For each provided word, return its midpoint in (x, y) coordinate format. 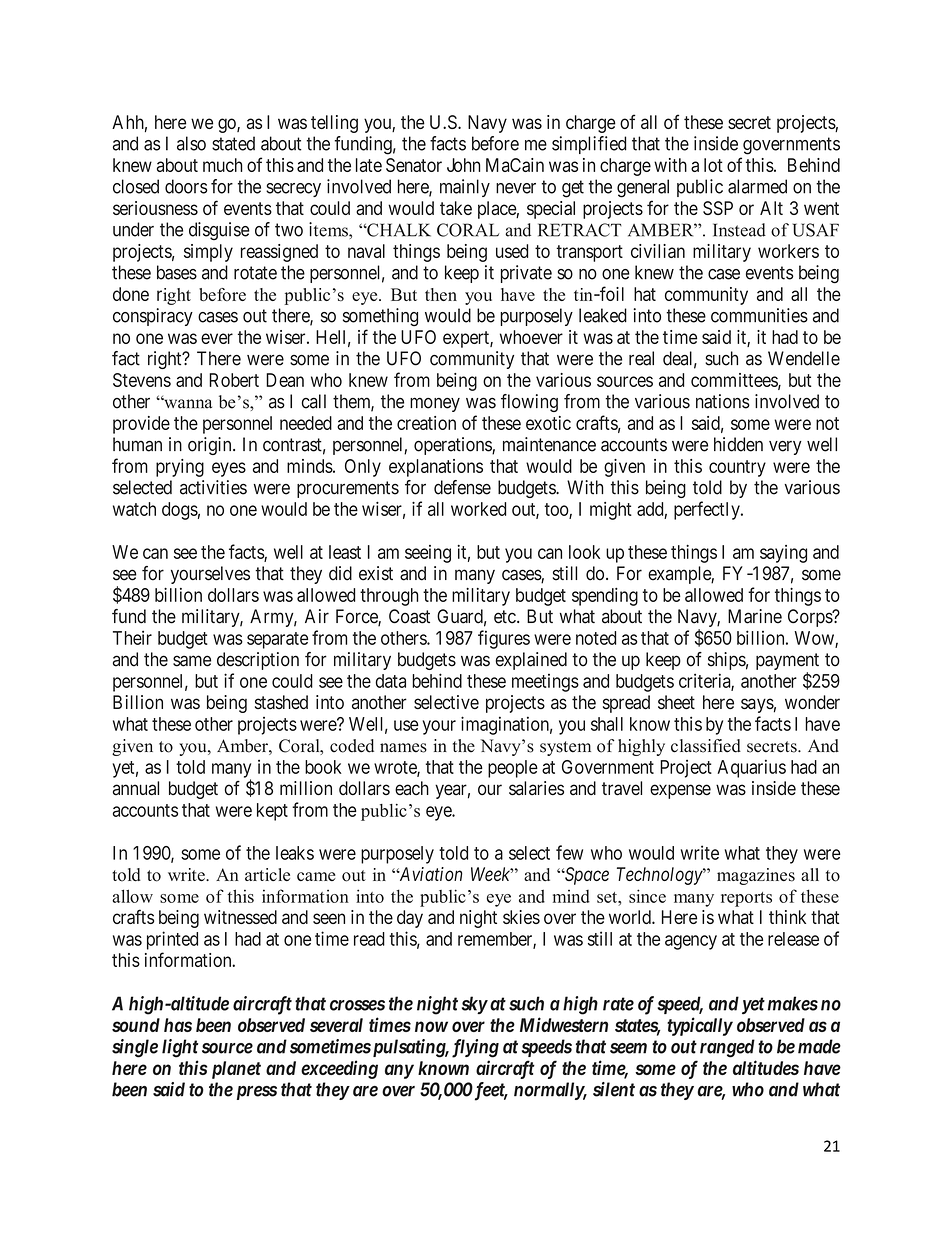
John (463, 165)
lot (713, 165)
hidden (738, 444)
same (192, 661)
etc (505, 617)
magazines (756, 876)
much (223, 165)
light (180, 1048)
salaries (536, 788)
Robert (234, 380)
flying (475, 1048)
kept (272, 812)
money (435, 404)
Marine (755, 616)
